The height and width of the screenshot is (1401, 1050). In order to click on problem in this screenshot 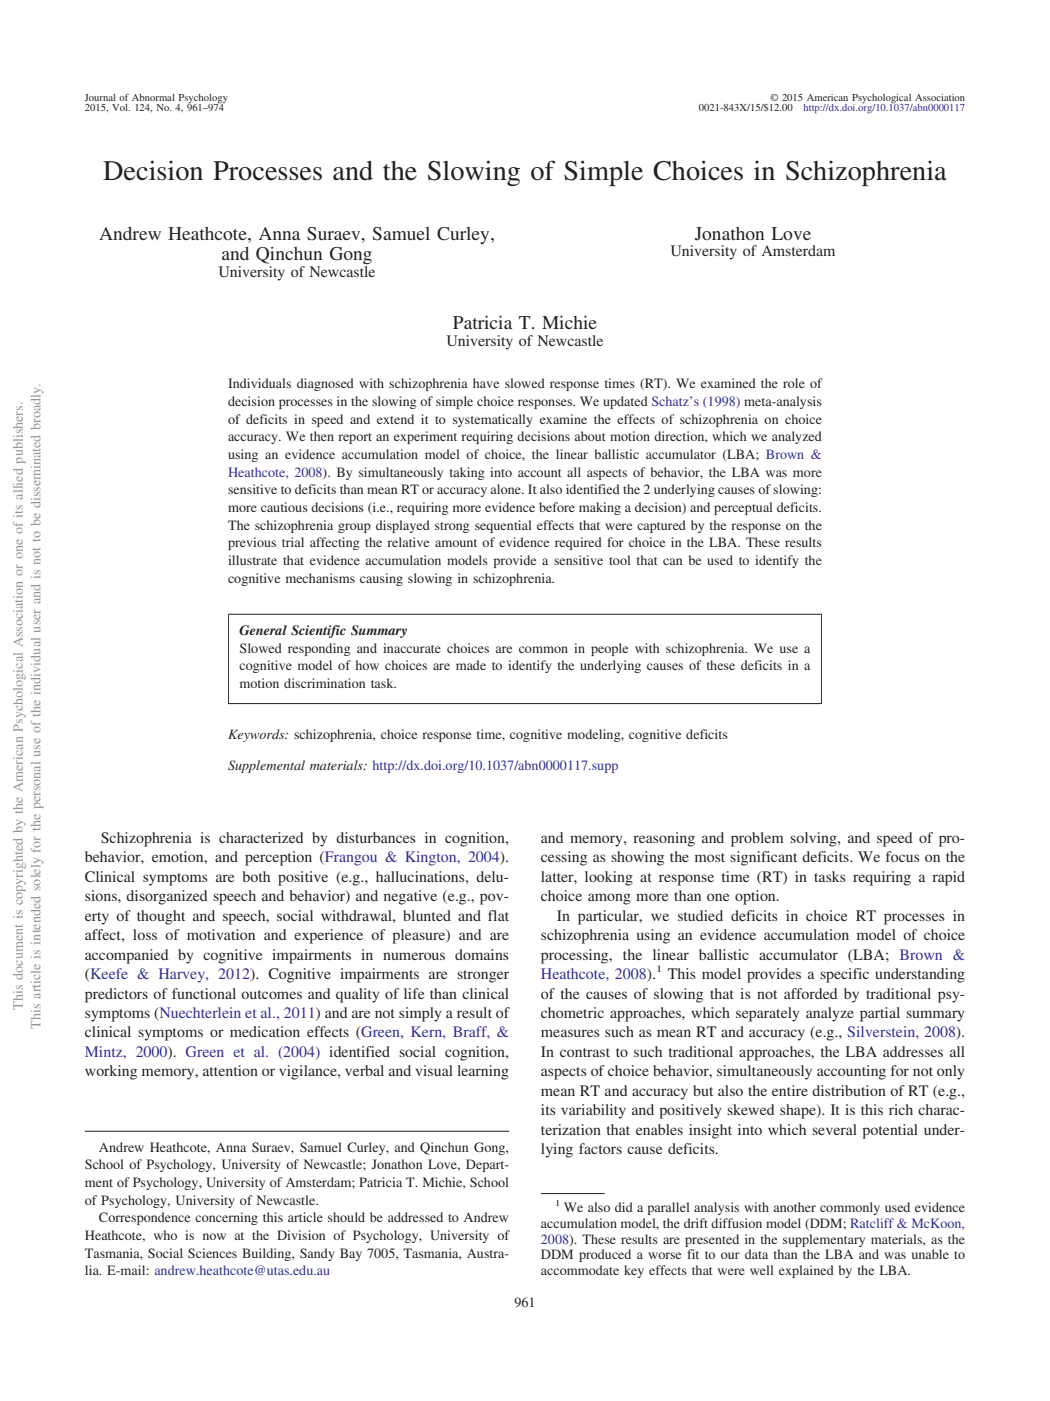, I will do `click(757, 839)`.
